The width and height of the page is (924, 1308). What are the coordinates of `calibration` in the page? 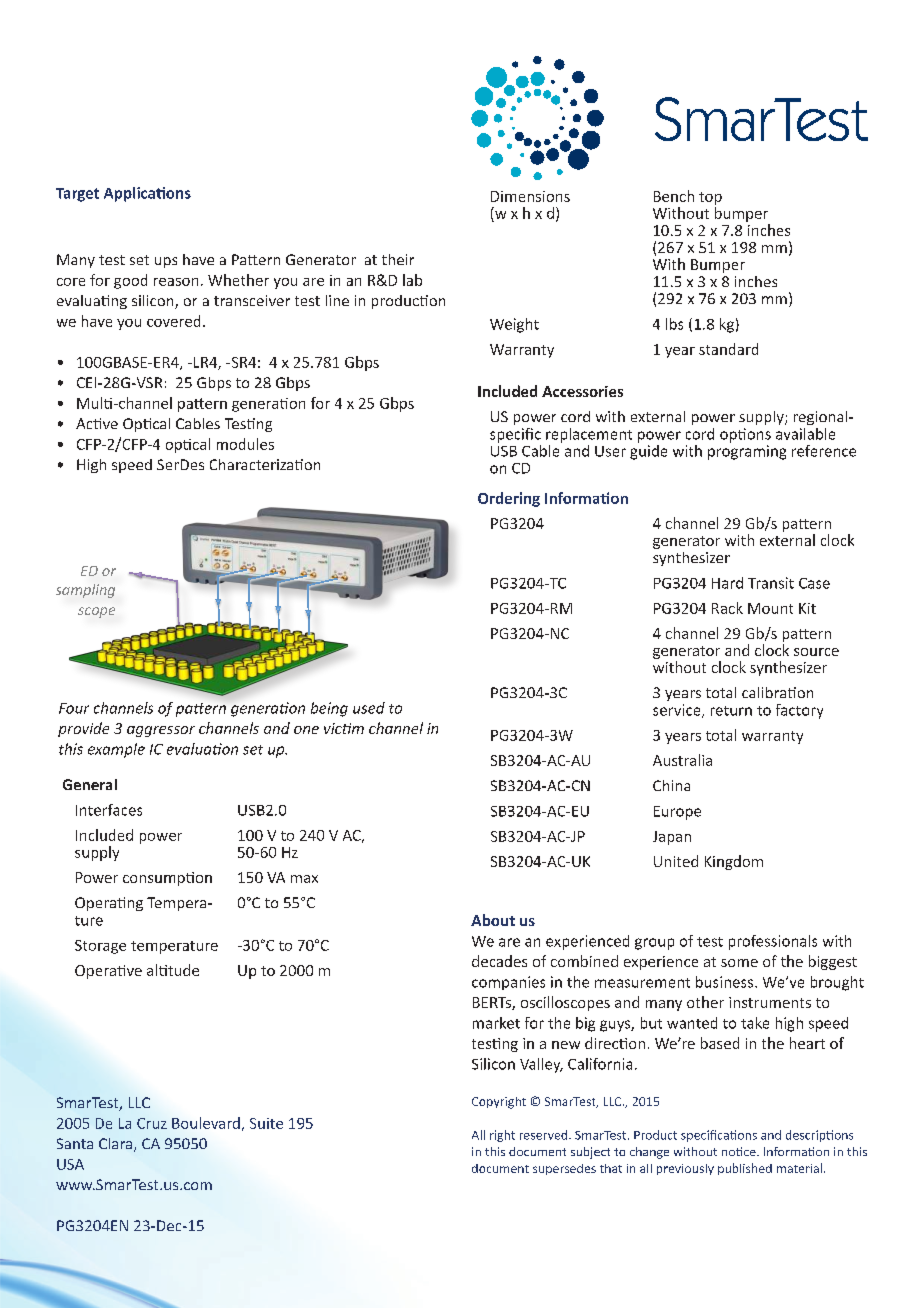 It's located at (777, 692).
